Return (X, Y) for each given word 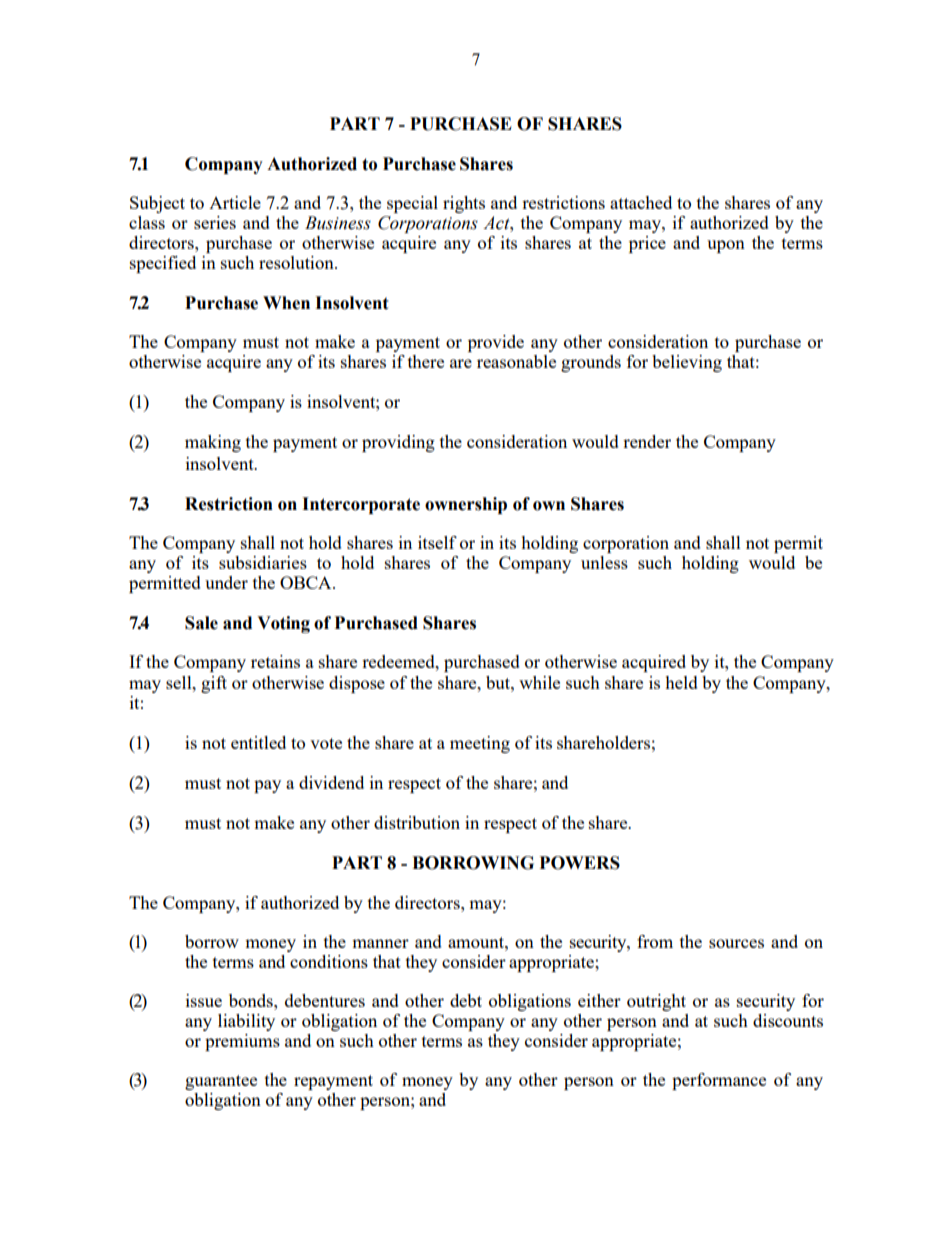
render (647, 441)
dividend (331, 782)
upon (726, 246)
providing (398, 443)
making (213, 443)
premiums (242, 1042)
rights (464, 204)
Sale (201, 623)
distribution (417, 822)
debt (466, 1000)
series (215, 222)
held (681, 682)
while (539, 682)
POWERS (580, 863)
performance (719, 1081)
